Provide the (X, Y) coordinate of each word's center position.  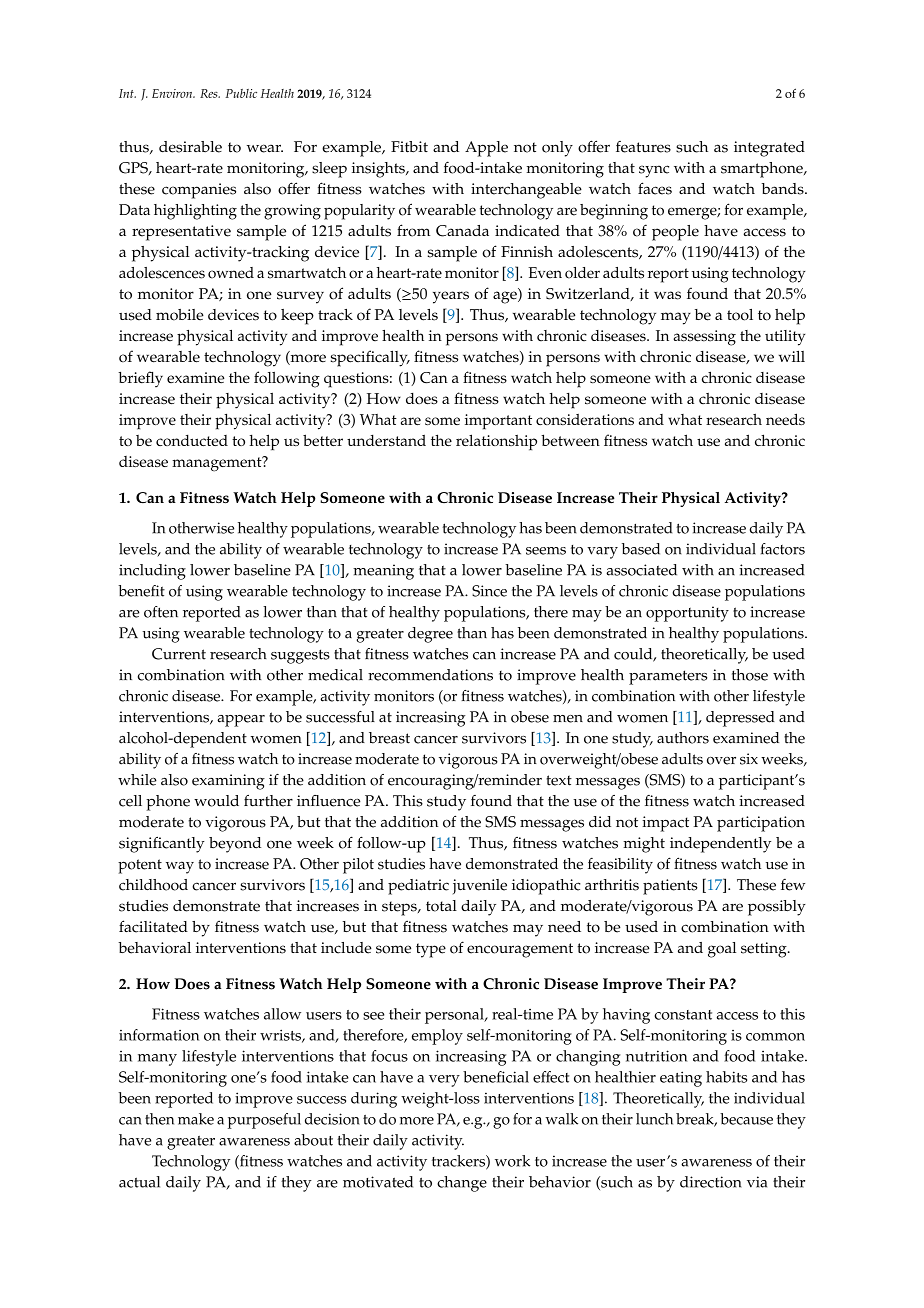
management (218, 464)
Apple (486, 149)
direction (710, 1182)
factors (783, 549)
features (643, 147)
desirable (190, 147)
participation (761, 824)
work (513, 1161)
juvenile (480, 886)
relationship (496, 442)
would (216, 801)
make (196, 1119)
